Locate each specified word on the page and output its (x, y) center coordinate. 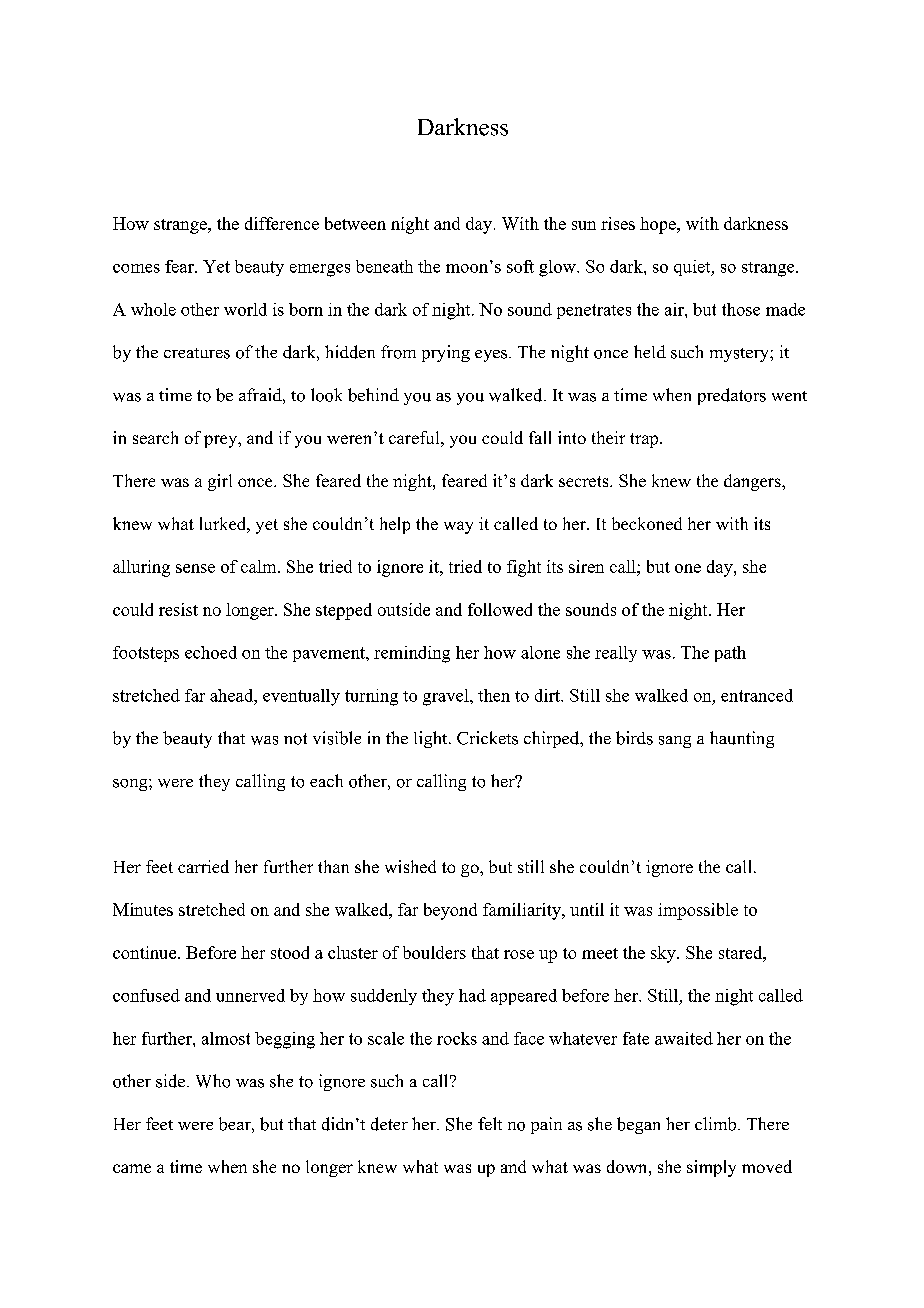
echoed (211, 652)
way (458, 527)
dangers (753, 482)
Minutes (143, 909)
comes (136, 268)
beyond (450, 911)
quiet (693, 268)
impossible (698, 911)
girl (220, 482)
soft (520, 266)
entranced (757, 695)
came (132, 1168)
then (494, 695)
